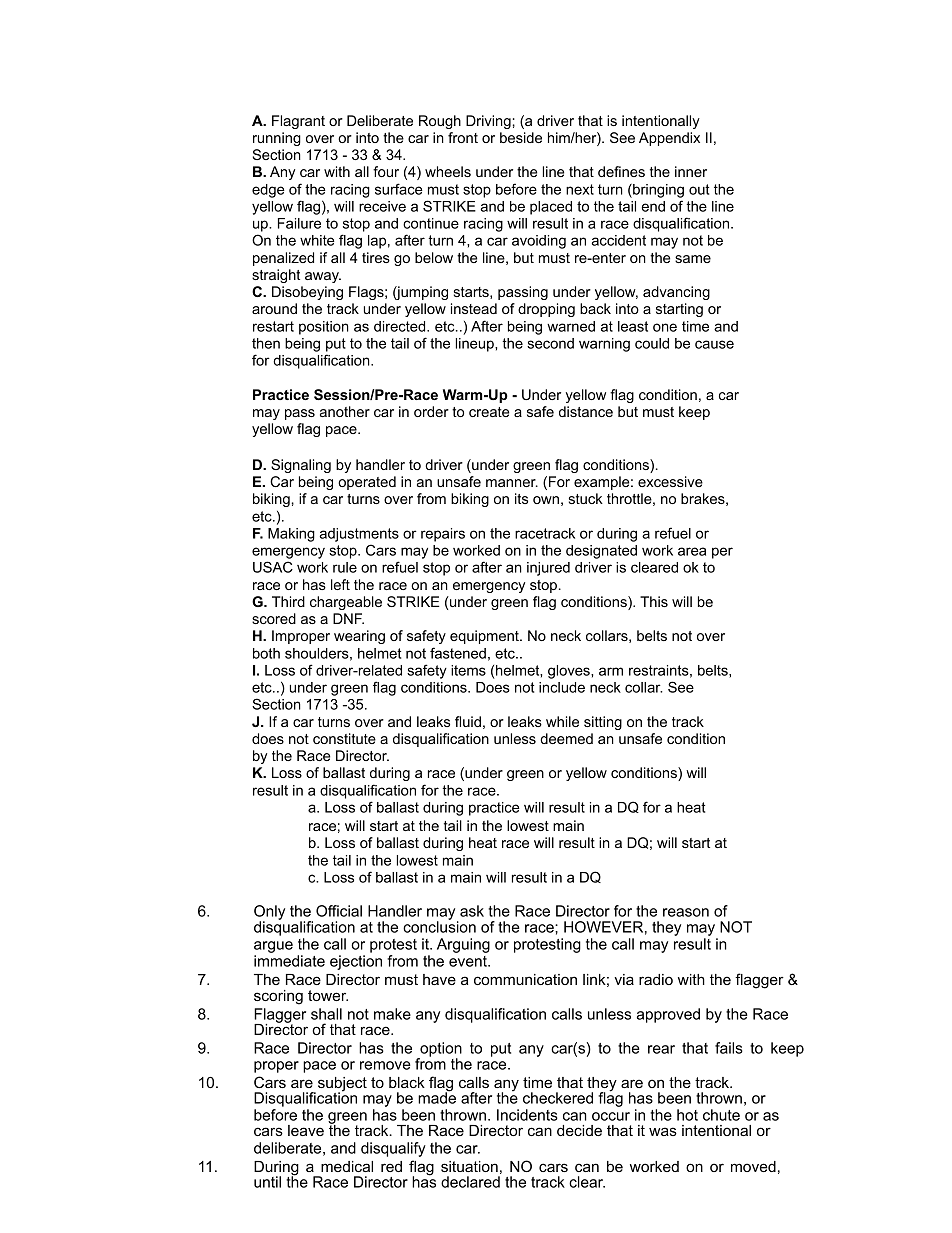 Image resolution: width=952 pixels, height=1233 pixels. Describe the element at coordinates (306, 1130) in the screenshot. I see `leave` at that location.
